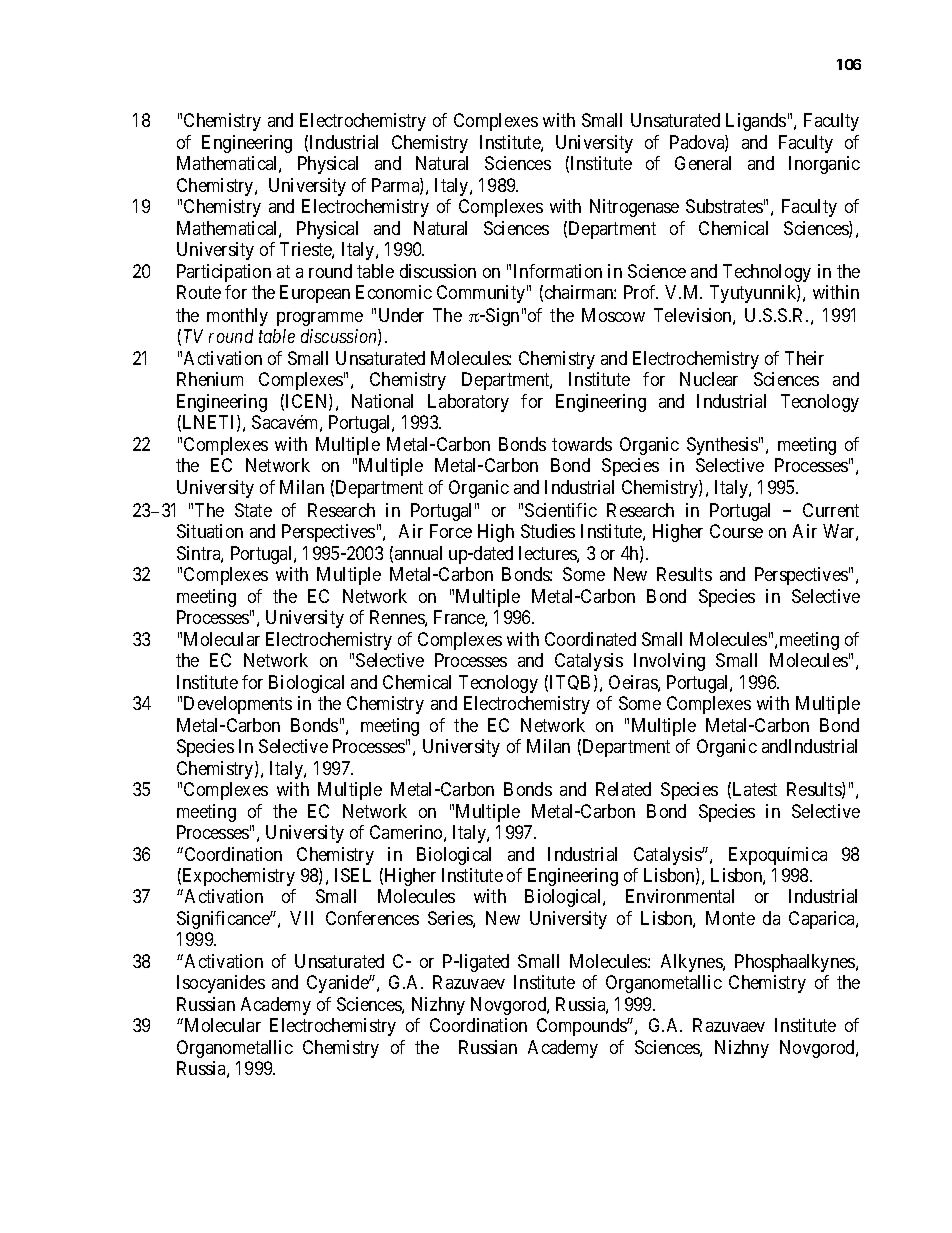 The width and height of the image is (952, 1233). I want to click on Involving, so click(669, 662).
